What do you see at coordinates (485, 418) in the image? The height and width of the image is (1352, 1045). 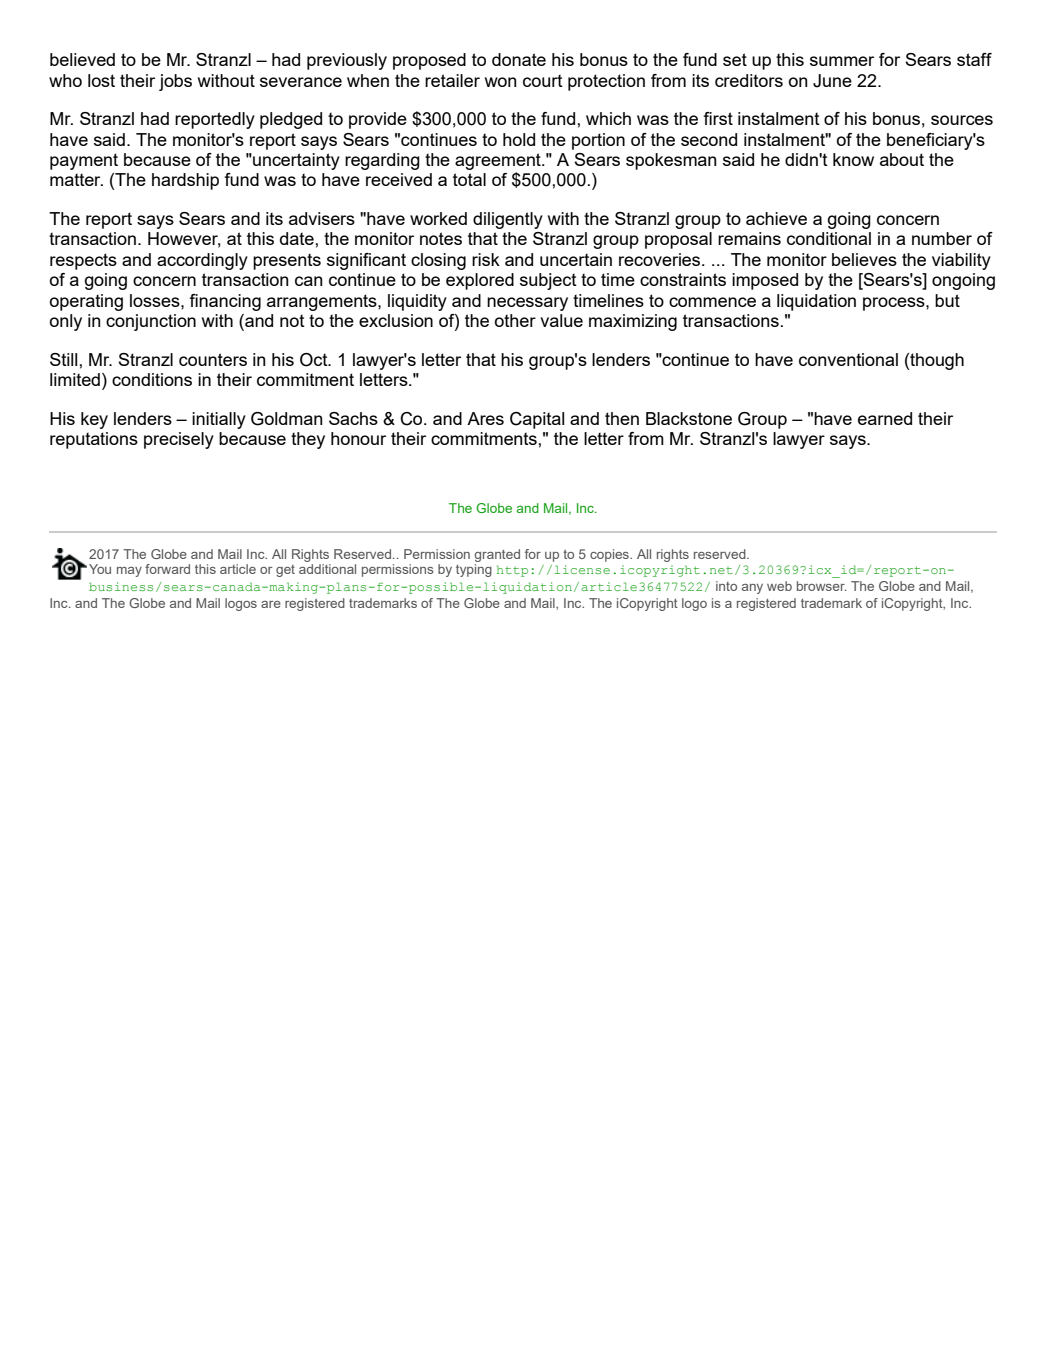 I see `Ares` at bounding box center [485, 418].
